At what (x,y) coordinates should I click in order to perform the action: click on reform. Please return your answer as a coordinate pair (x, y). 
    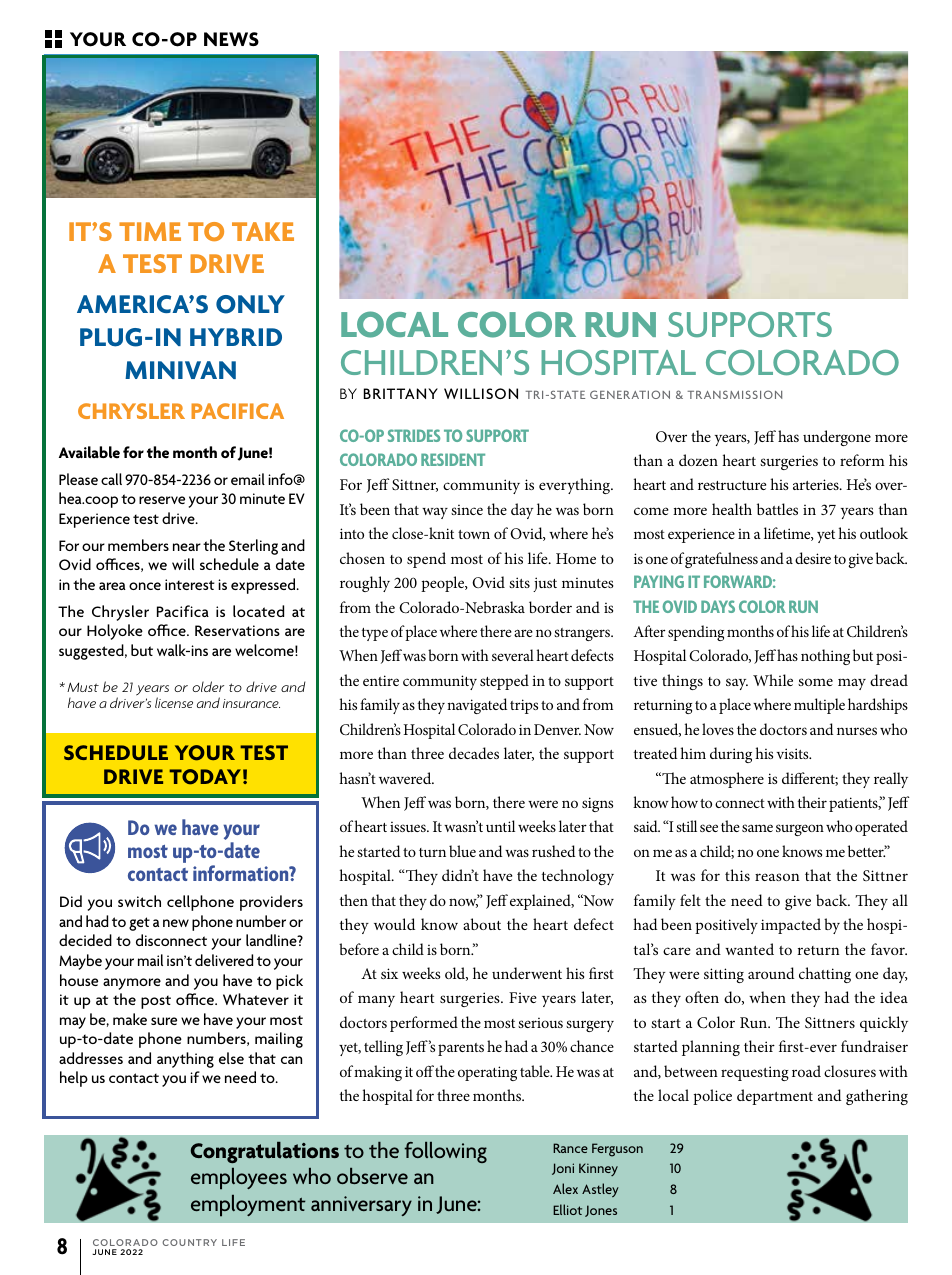
    Looking at the image, I should click on (862, 460).
